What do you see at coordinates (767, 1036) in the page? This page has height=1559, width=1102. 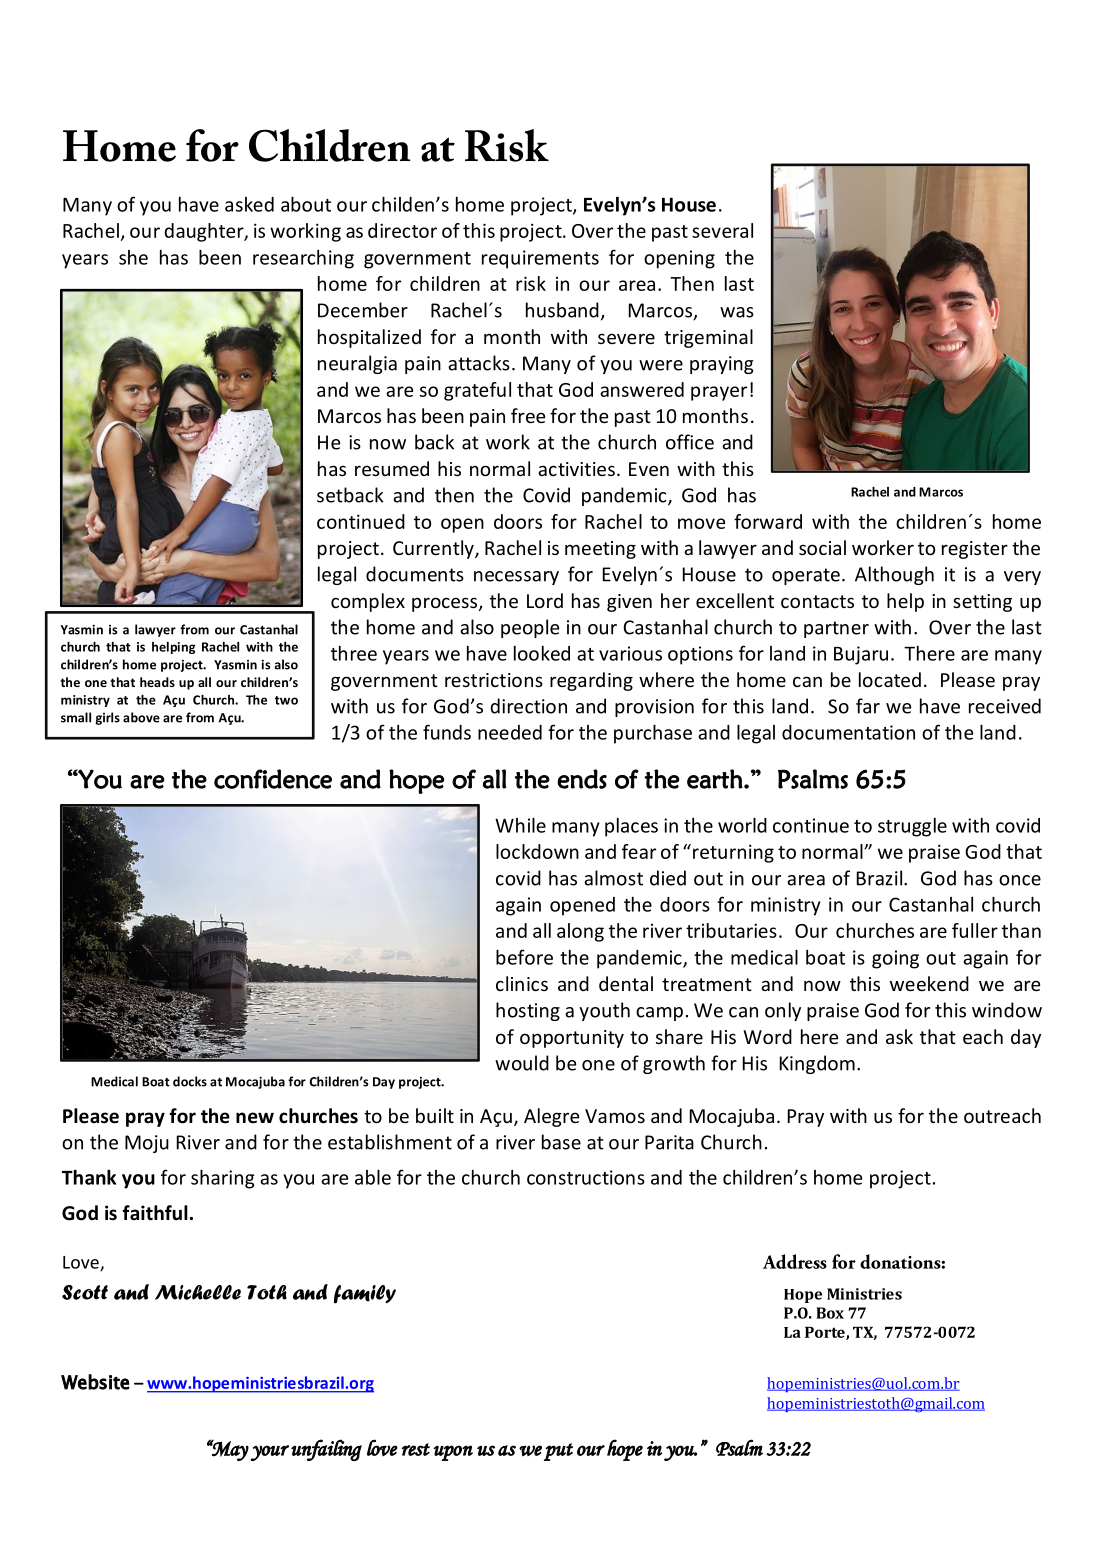 I see `Word` at bounding box center [767, 1036].
